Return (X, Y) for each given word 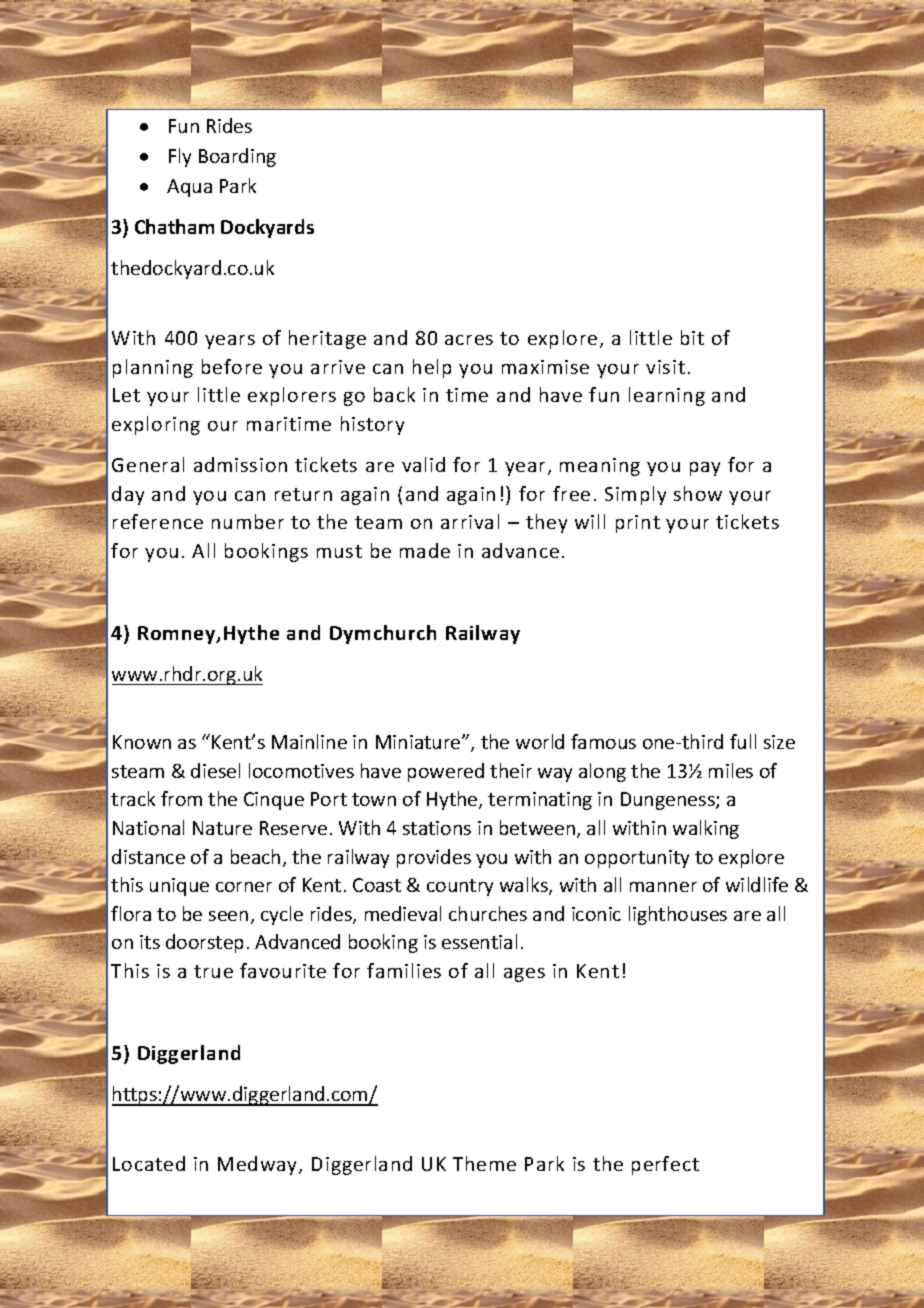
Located (149, 1163)
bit (692, 337)
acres (469, 340)
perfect (665, 1165)
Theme (484, 1163)
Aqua (189, 188)
